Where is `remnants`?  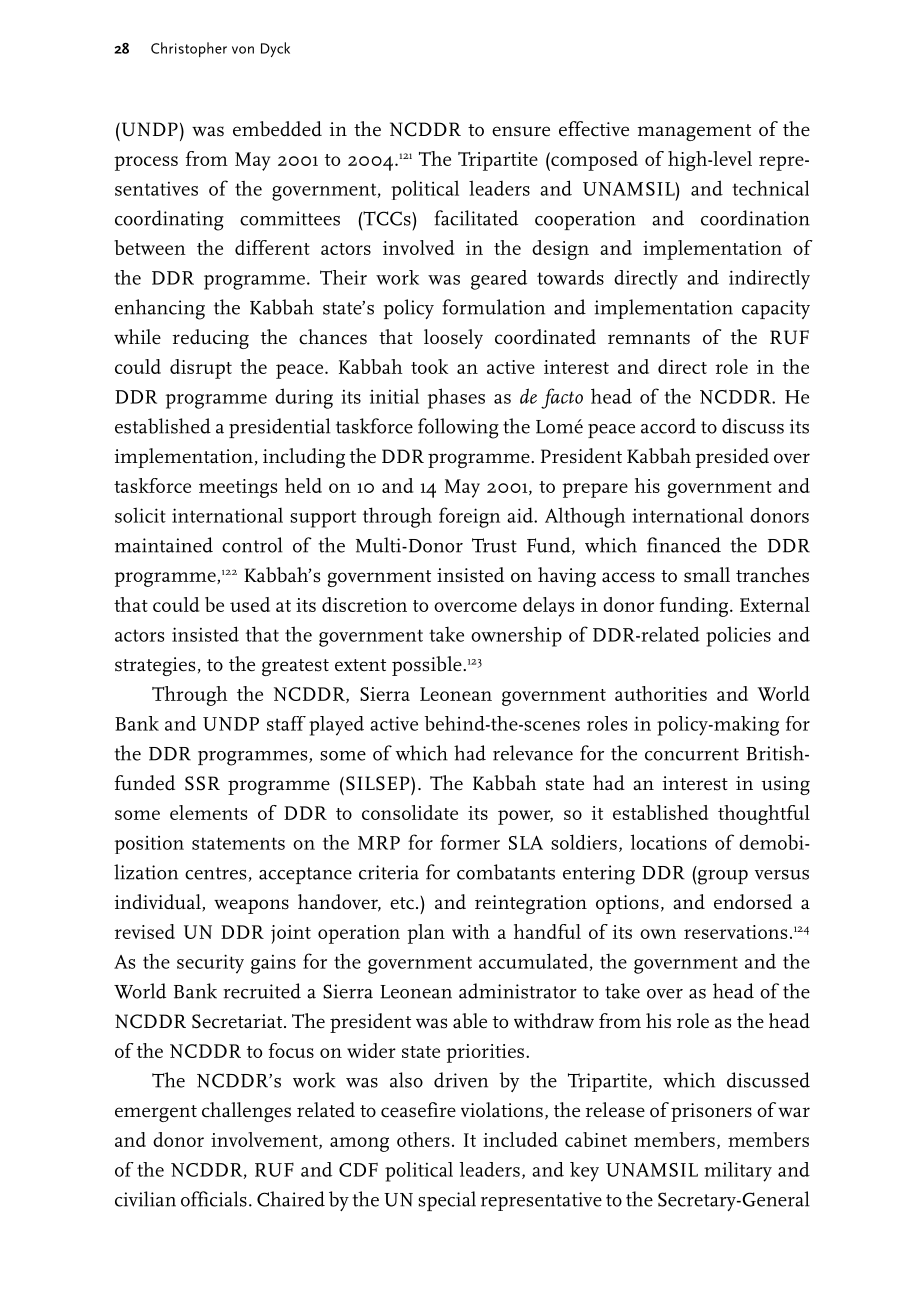 remnants is located at coordinates (649, 338).
